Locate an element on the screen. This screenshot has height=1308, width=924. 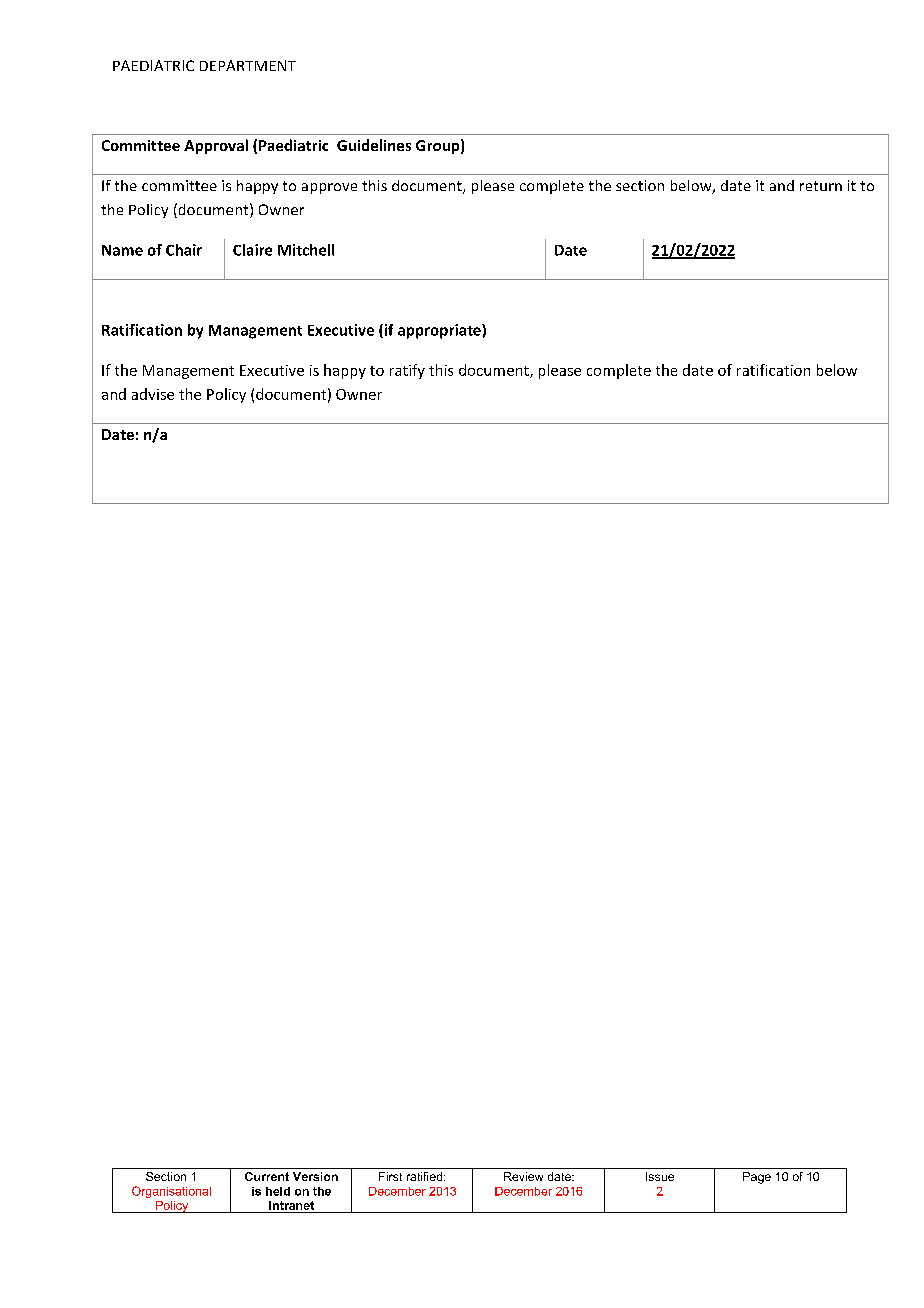
appropriate is located at coordinates (440, 331).
